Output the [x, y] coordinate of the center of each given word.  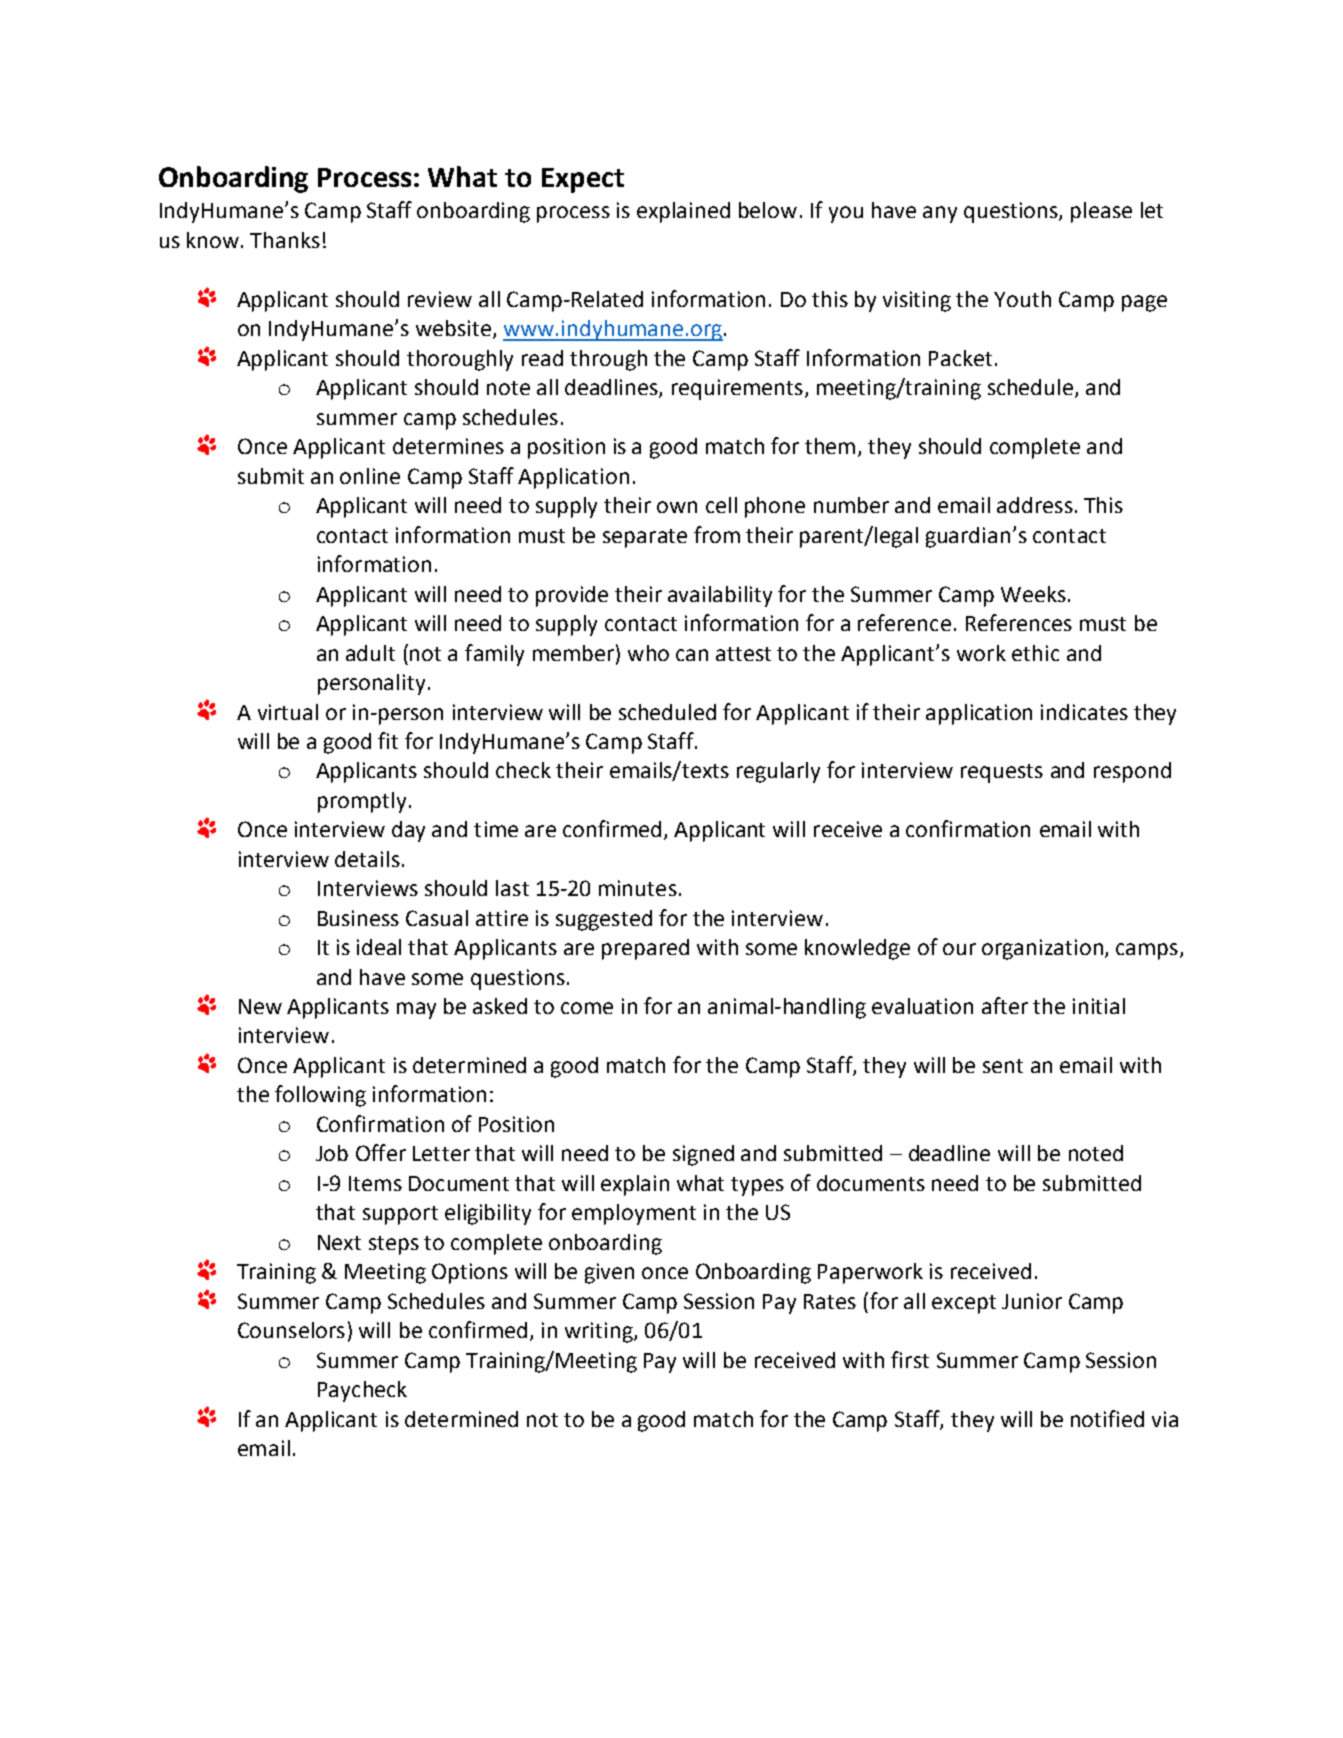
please [1101, 212]
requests [1002, 773]
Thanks [285, 240]
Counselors [291, 1330]
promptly [362, 802]
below [768, 210]
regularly [778, 772]
